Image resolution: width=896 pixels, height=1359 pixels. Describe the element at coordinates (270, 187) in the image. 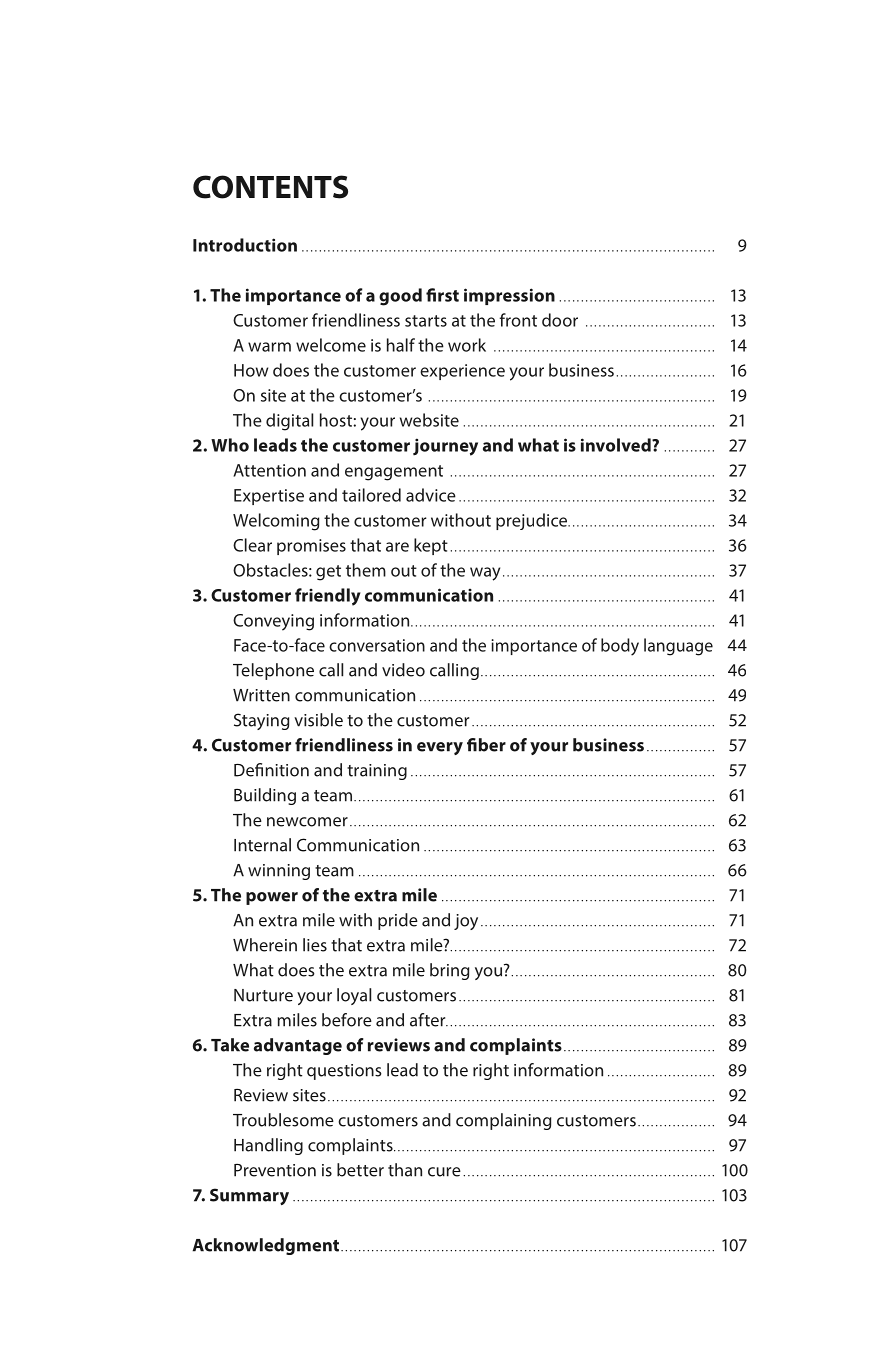

I see `CONTENTS` at that location.
